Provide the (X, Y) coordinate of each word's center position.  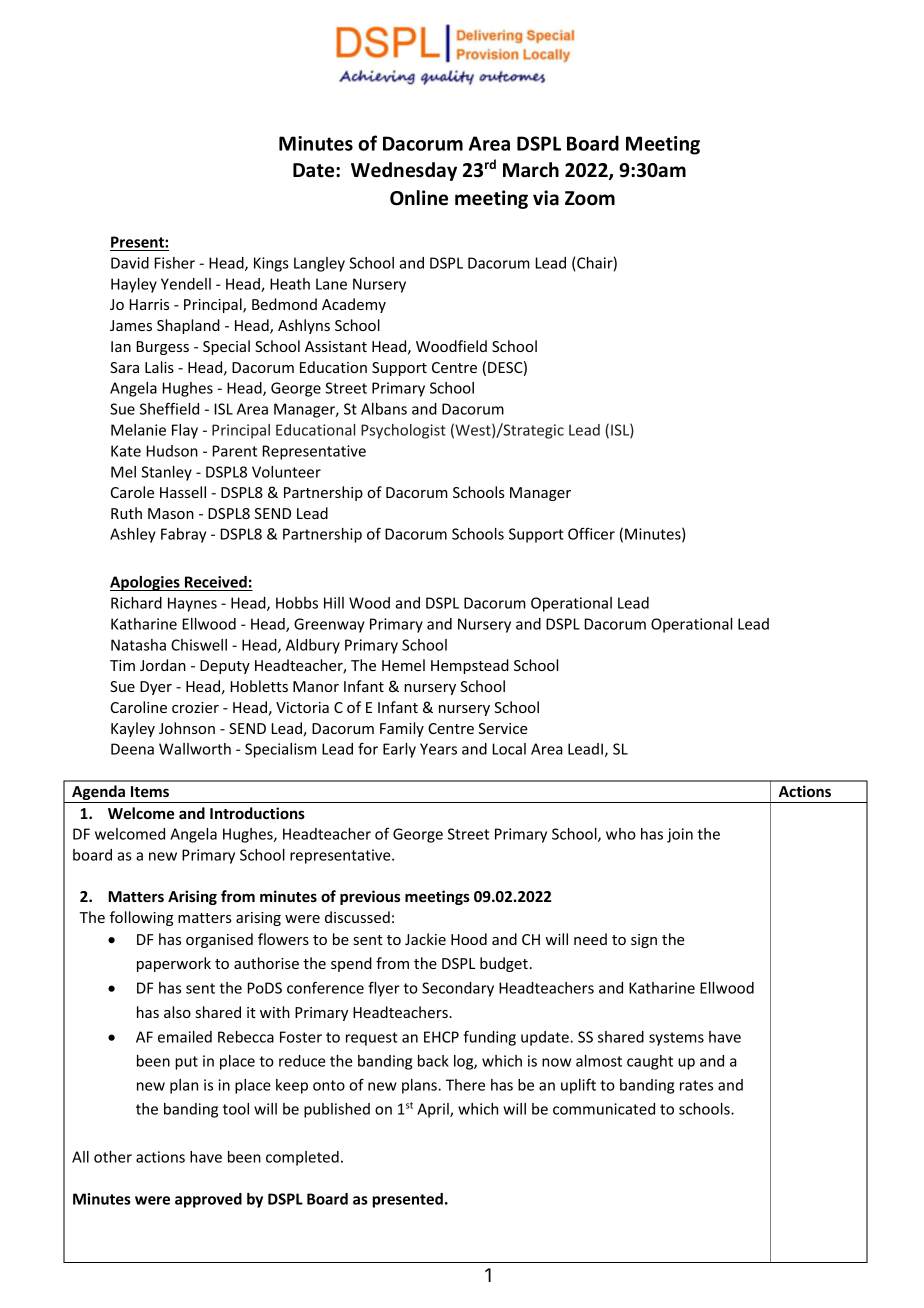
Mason (171, 513)
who (621, 834)
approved (208, 1200)
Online (419, 198)
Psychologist (403, 431)
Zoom (590, 198)
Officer (591, 534)
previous (370, 897)
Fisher (175, 263)
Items (150, 791)
